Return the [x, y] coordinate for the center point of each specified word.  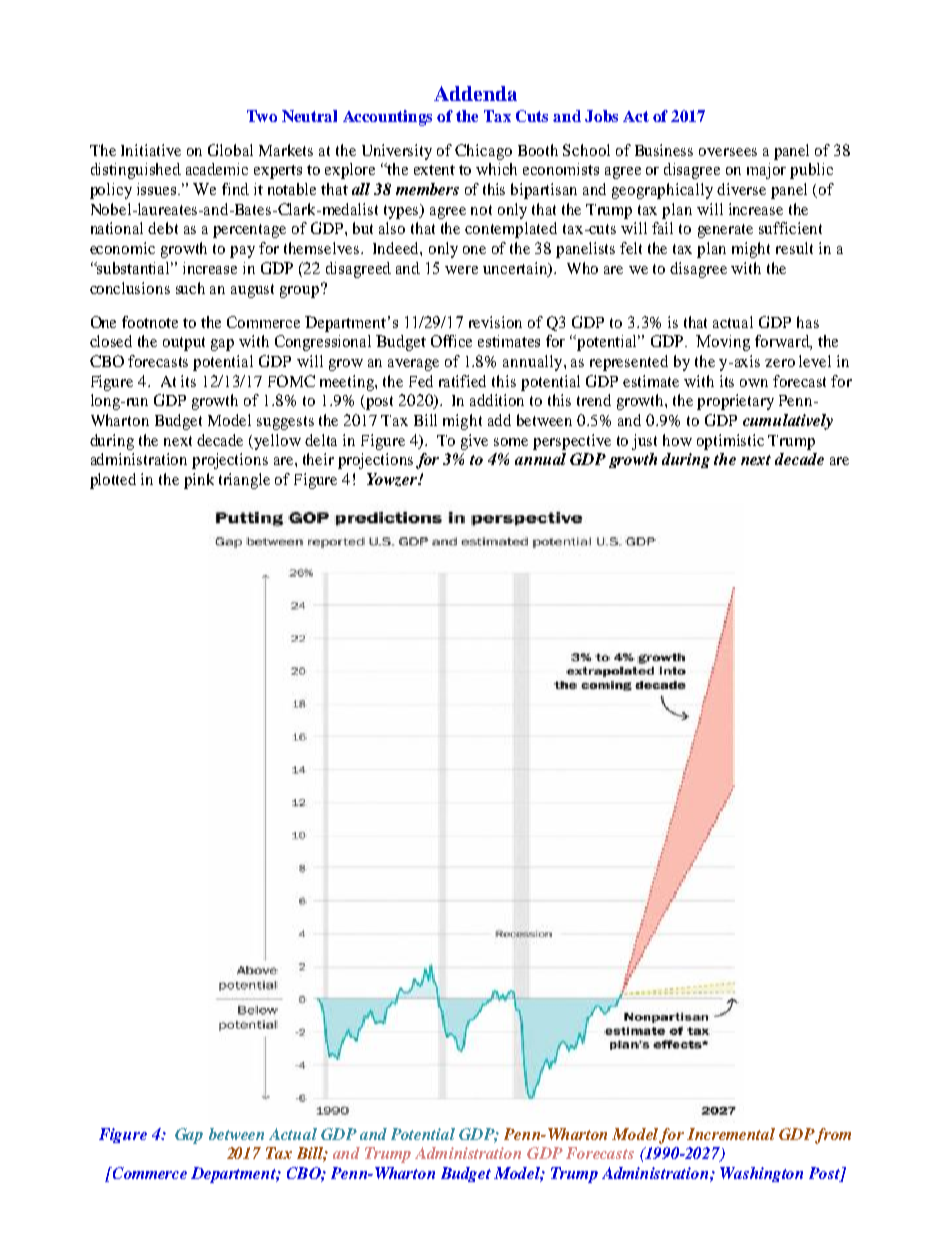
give [474, 442]
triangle [244, 481]
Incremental [731, 1134]
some [511, 442]
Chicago [483, 152]
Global [230, 150]
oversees [728, 152]
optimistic [730, 442]
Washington [761, 1174]
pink [199, 481]
